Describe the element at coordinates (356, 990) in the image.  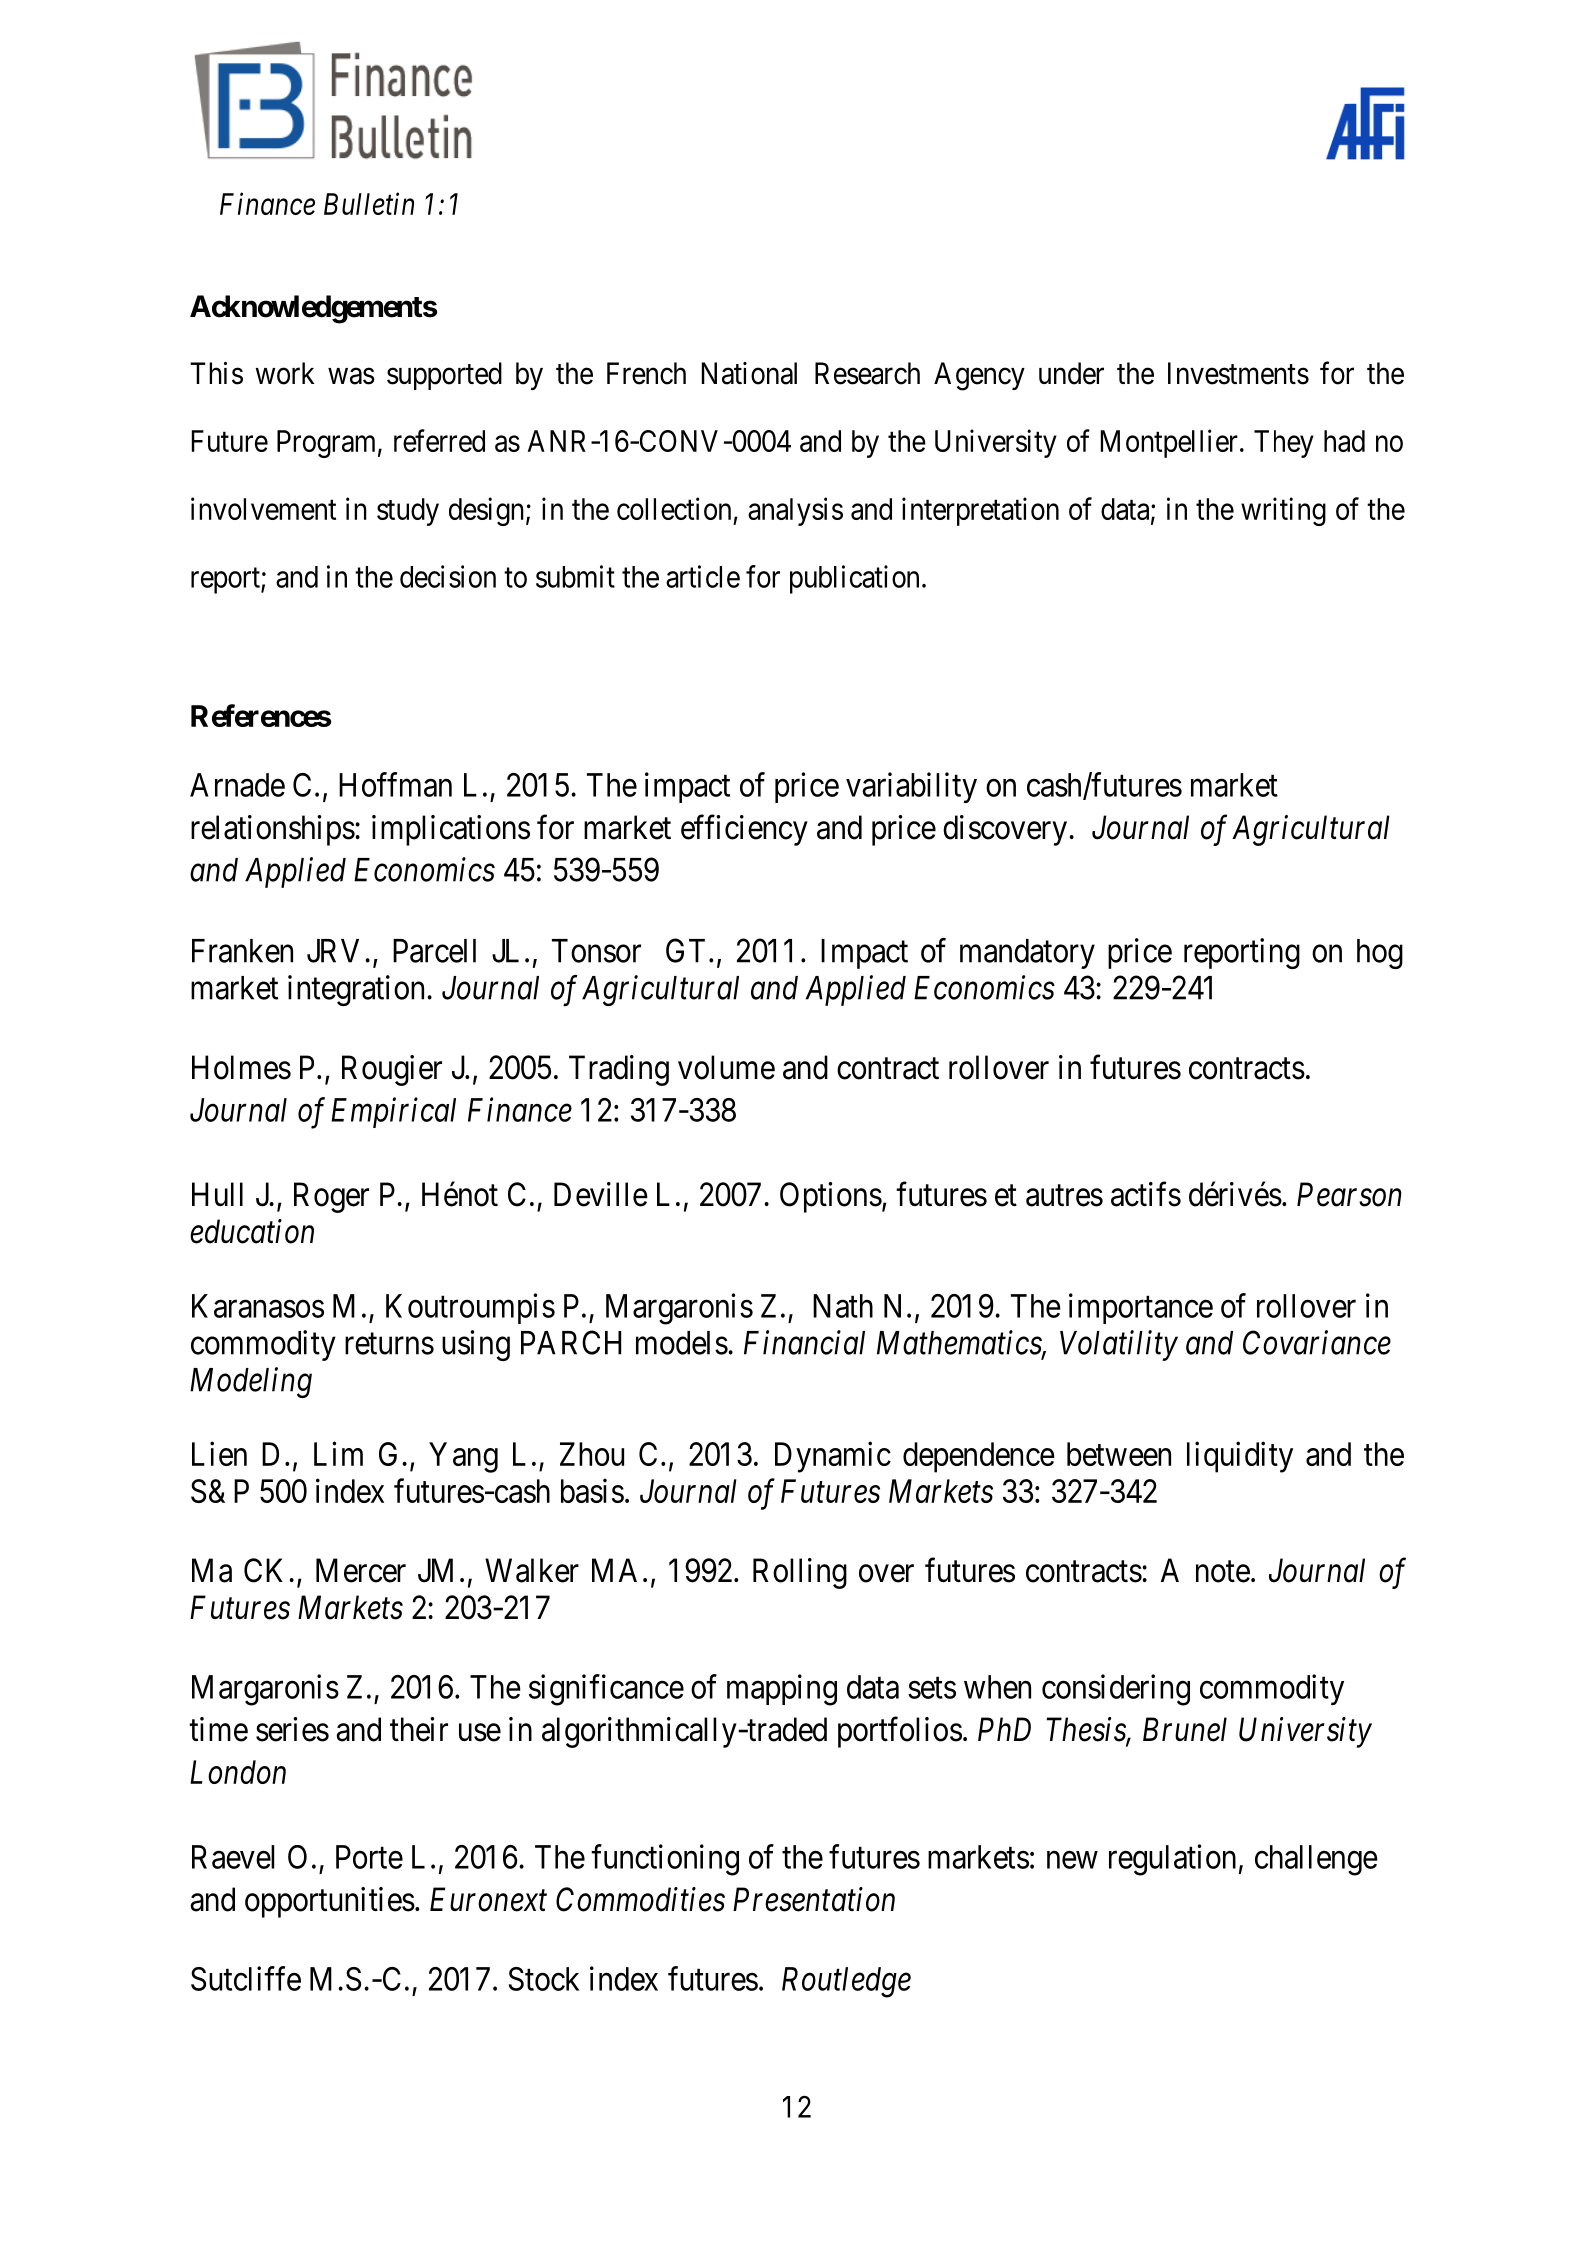
I see `integration` at that location.
